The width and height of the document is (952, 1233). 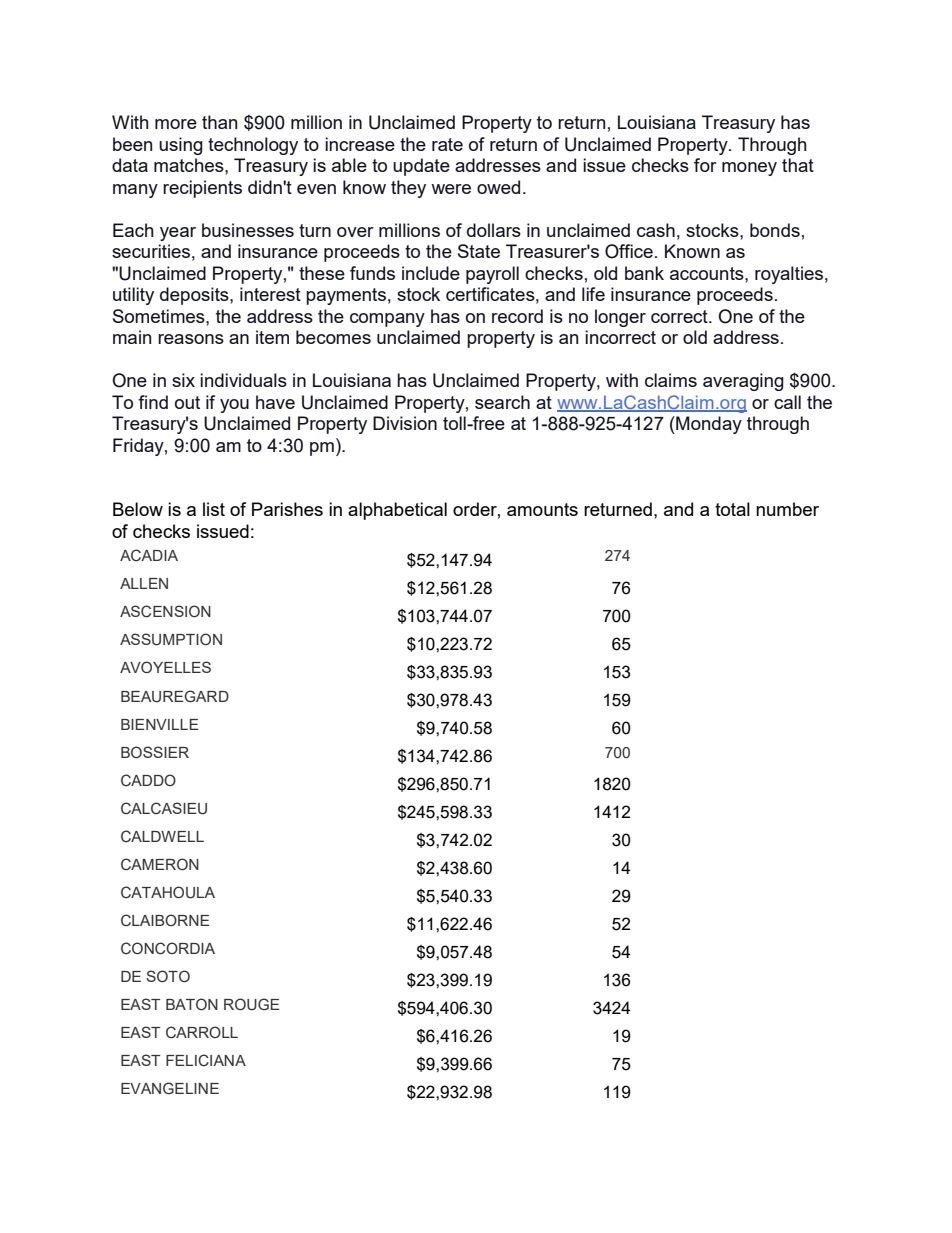 I want to click on matches, so click(x=190, y=165).
